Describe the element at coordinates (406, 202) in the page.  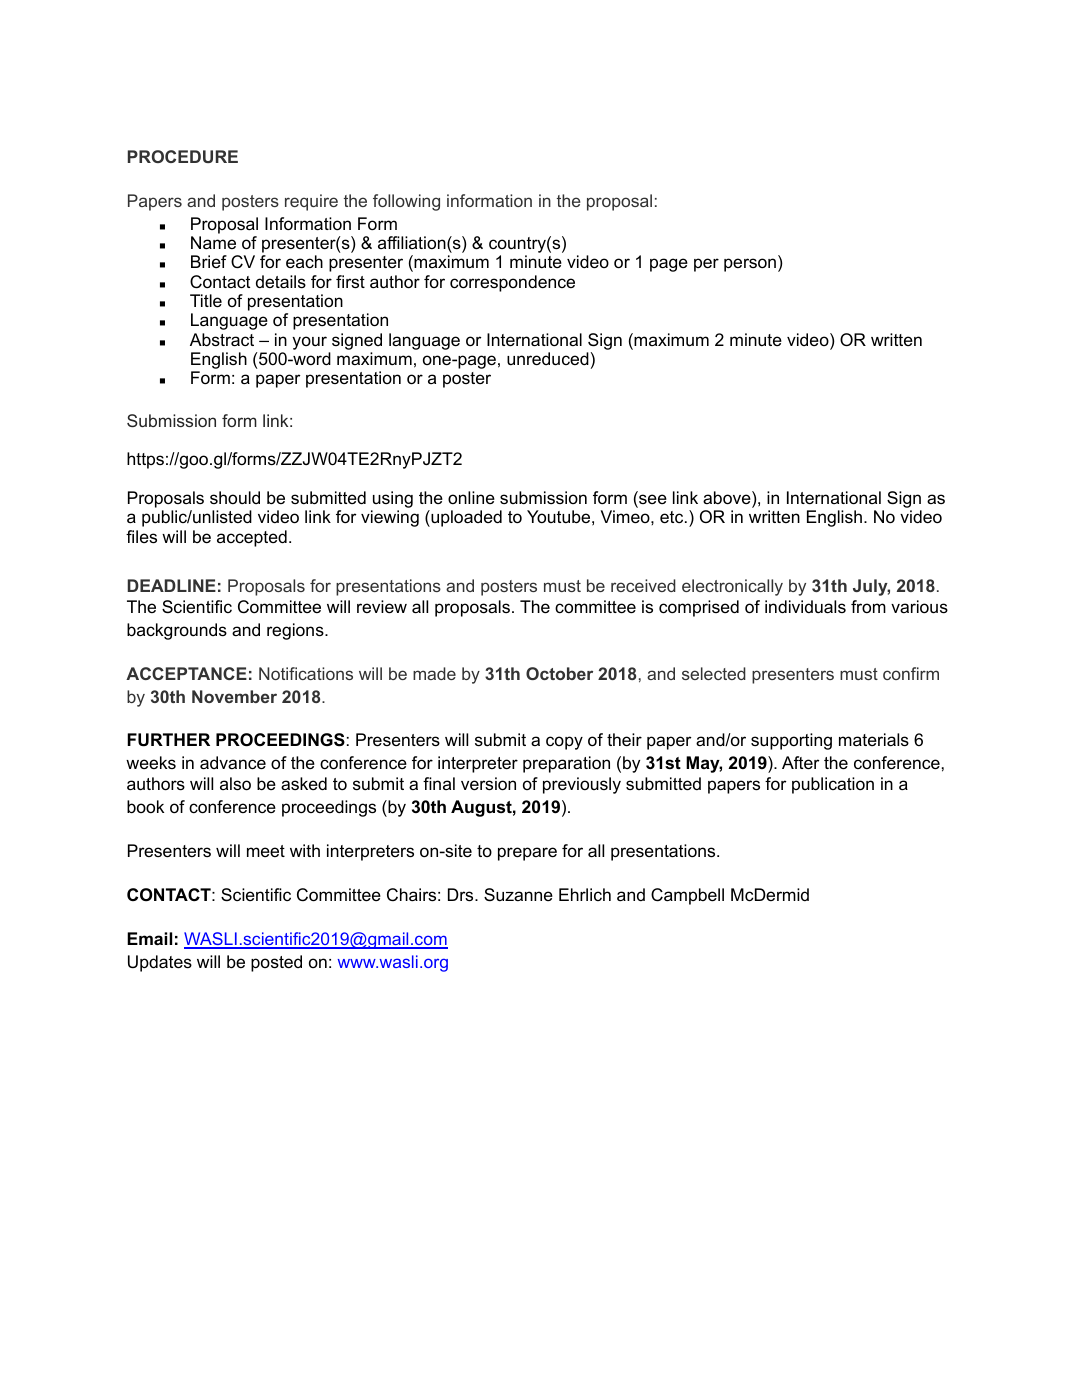
I see `following` at that location.
